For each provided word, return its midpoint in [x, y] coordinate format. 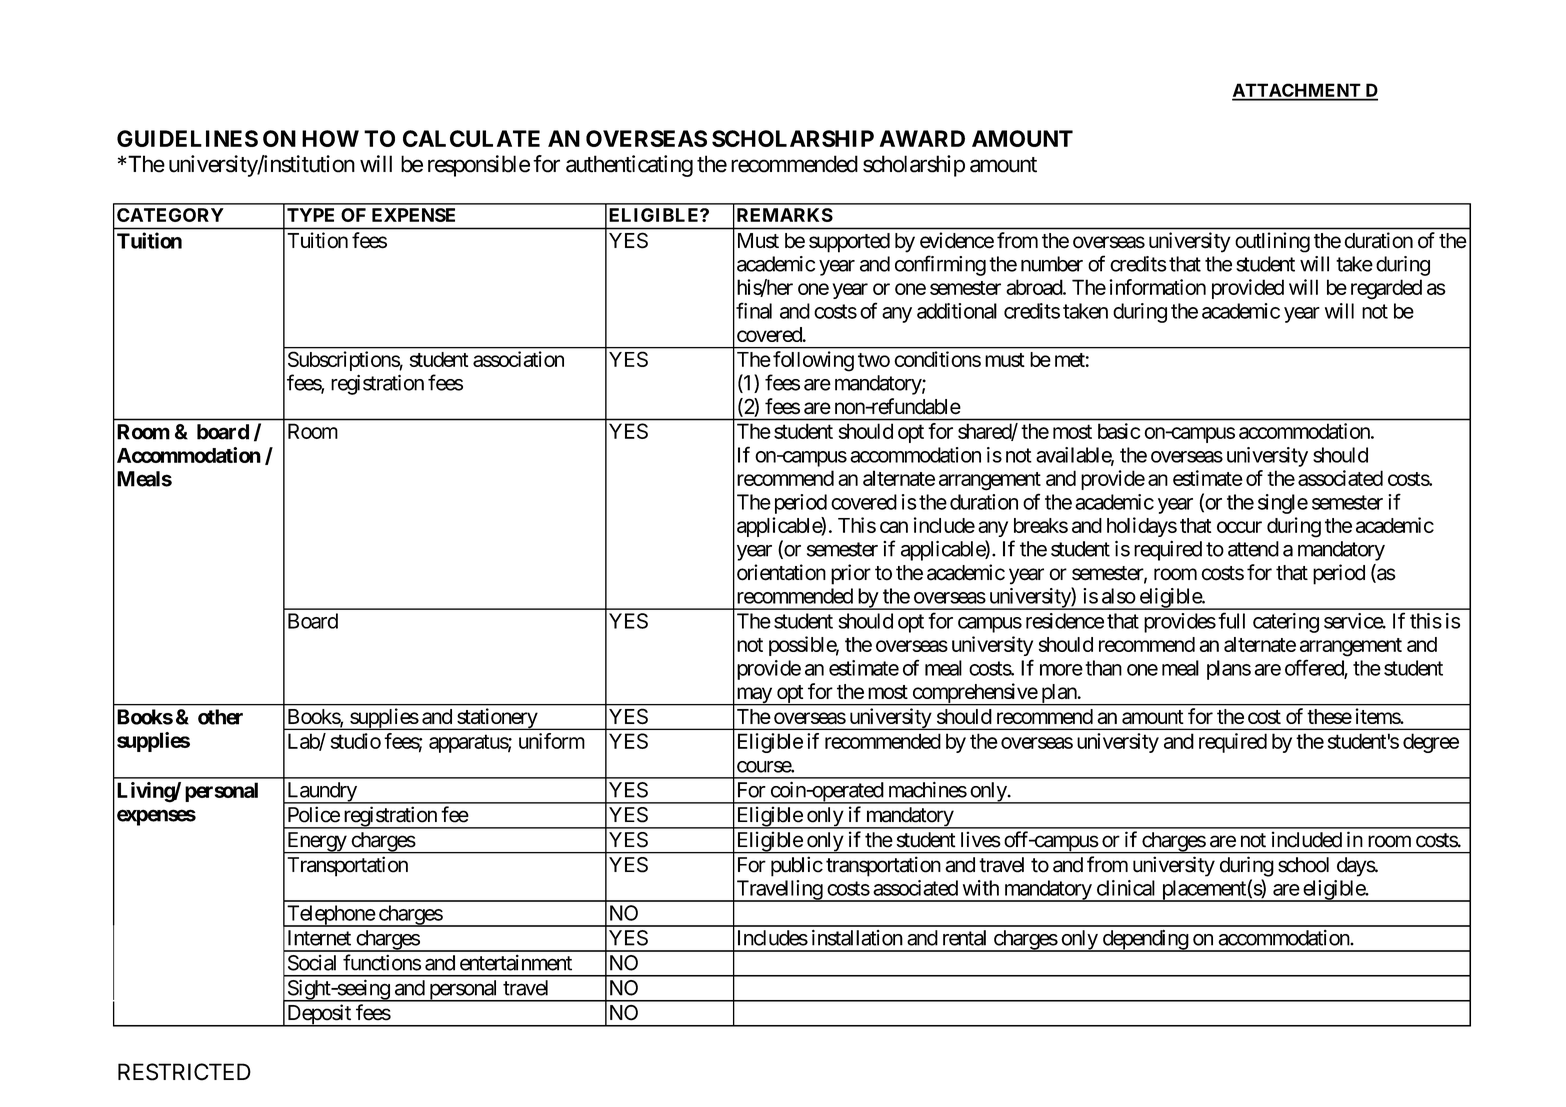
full [1231, 620]
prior [851, 574]
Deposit [319, 1015]
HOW [330, 138]
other [220, 717]
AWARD [922, 138]
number [1052, 264]
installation [857, 937]
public [797, 866]
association [518, 359]
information [1157, 287]
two [874, 360]
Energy [316, 843]
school [1303, 865]
